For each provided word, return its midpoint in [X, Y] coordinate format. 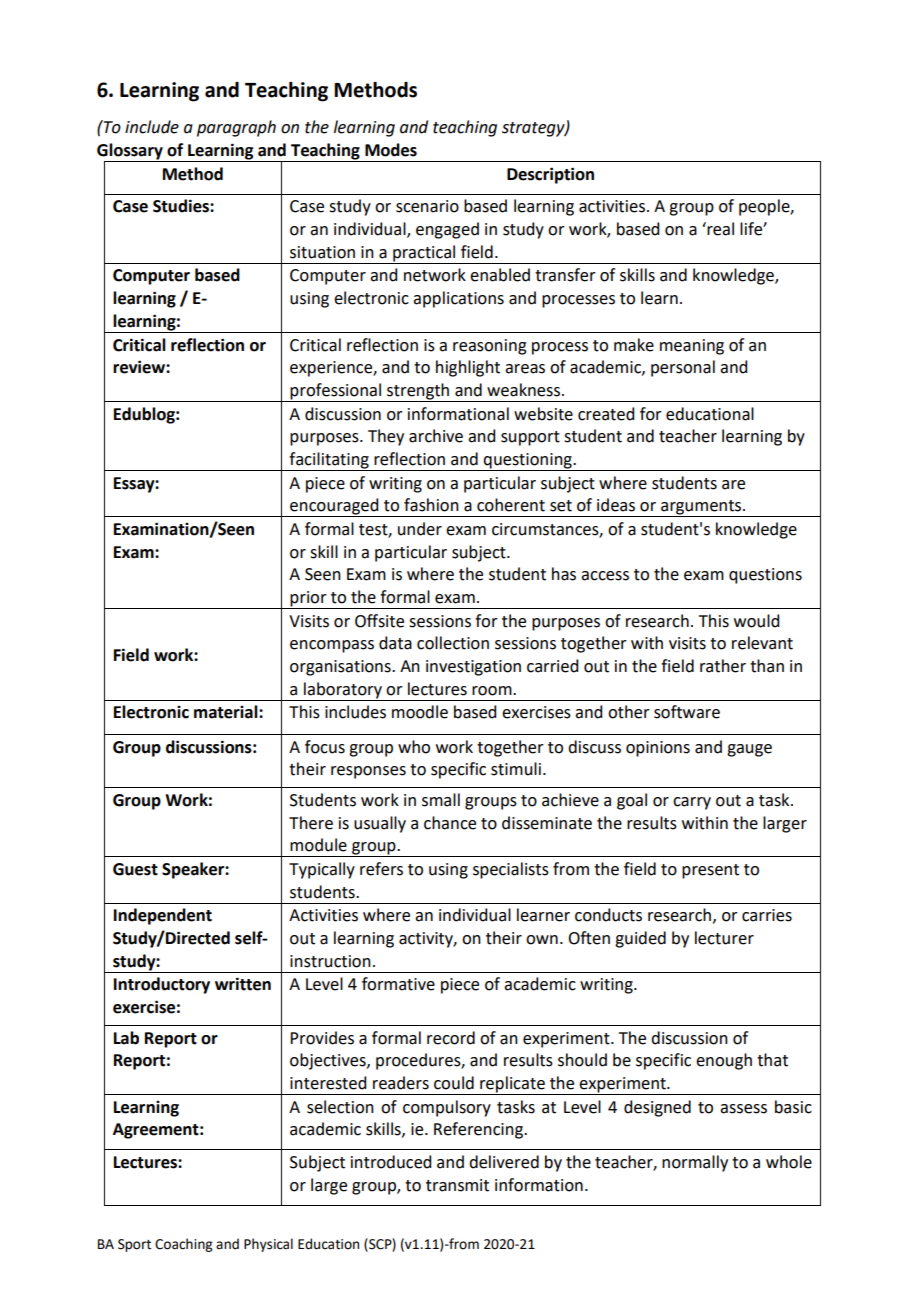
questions [765, 576]
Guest [135, 869]
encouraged [334, 507]
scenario [427, 206]
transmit [457, 1185]
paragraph [236, 128]
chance [450, 823]
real [719, 229]
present [710, 871]
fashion [431, 505]
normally [695, 1163]
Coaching [183, 1245]
